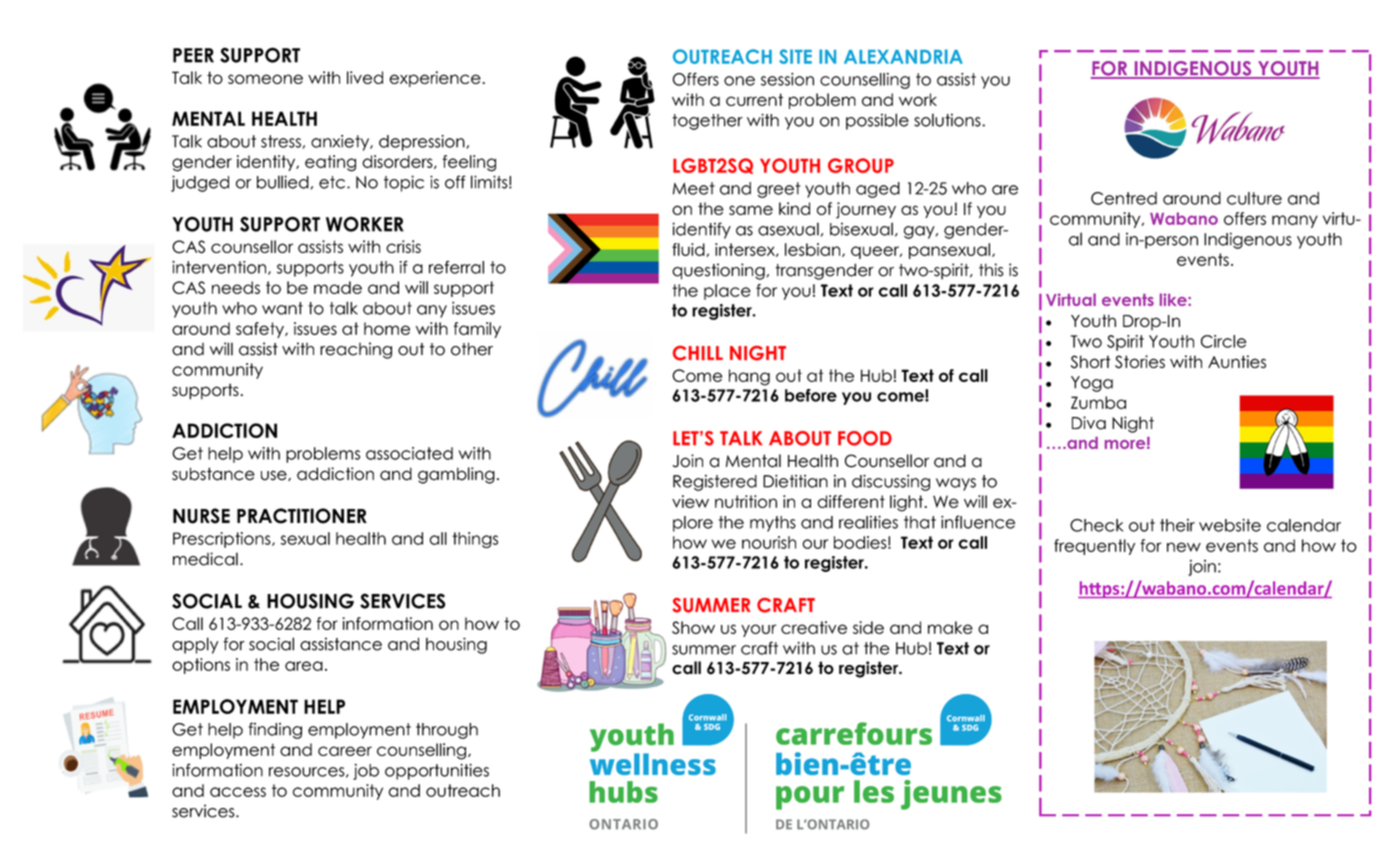  What do you see at coordinates (948, 120) in the page?
I see `solutions` at bounding box center [948, 120].
